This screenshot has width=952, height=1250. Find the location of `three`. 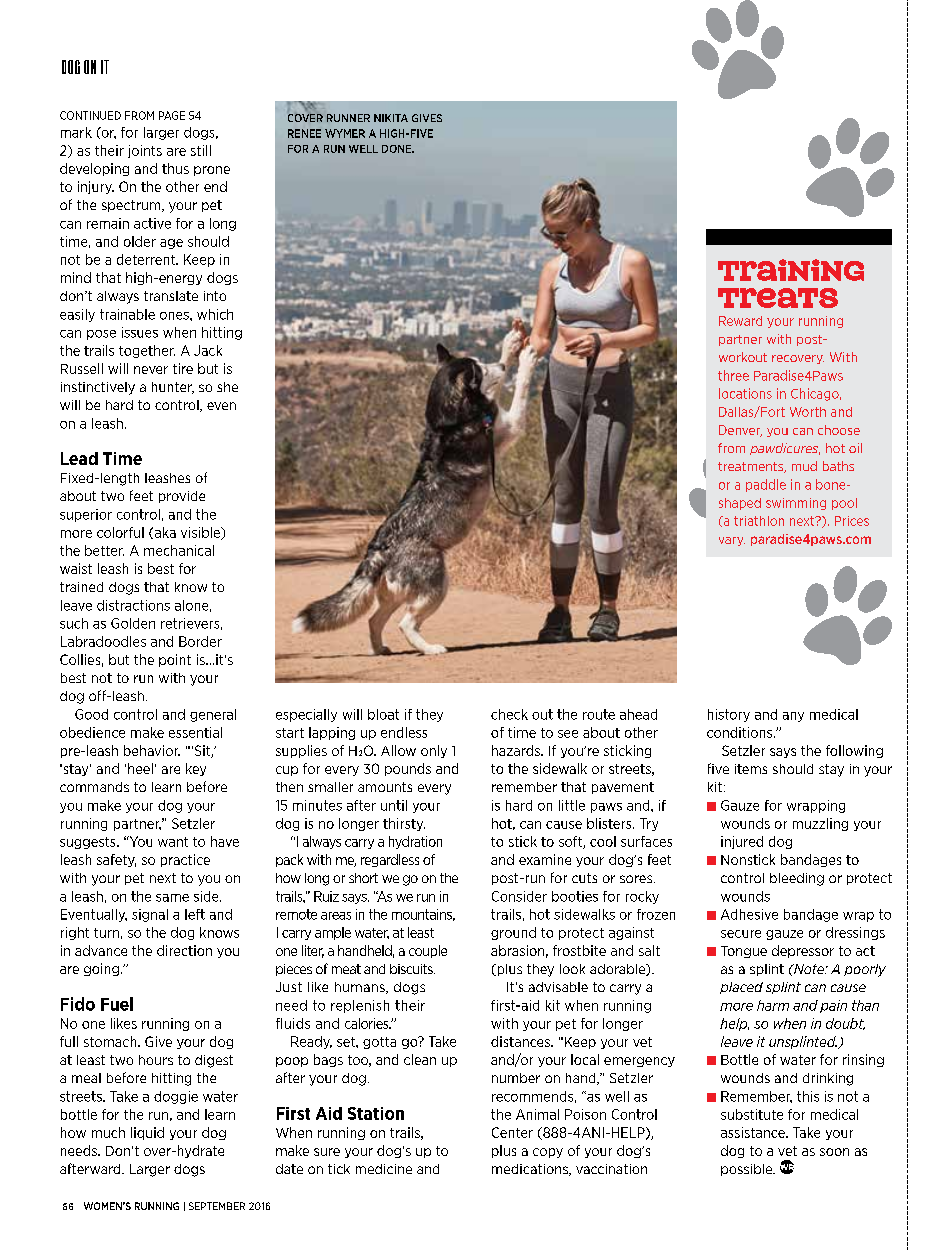

three is located at coordinates (733, 375).
